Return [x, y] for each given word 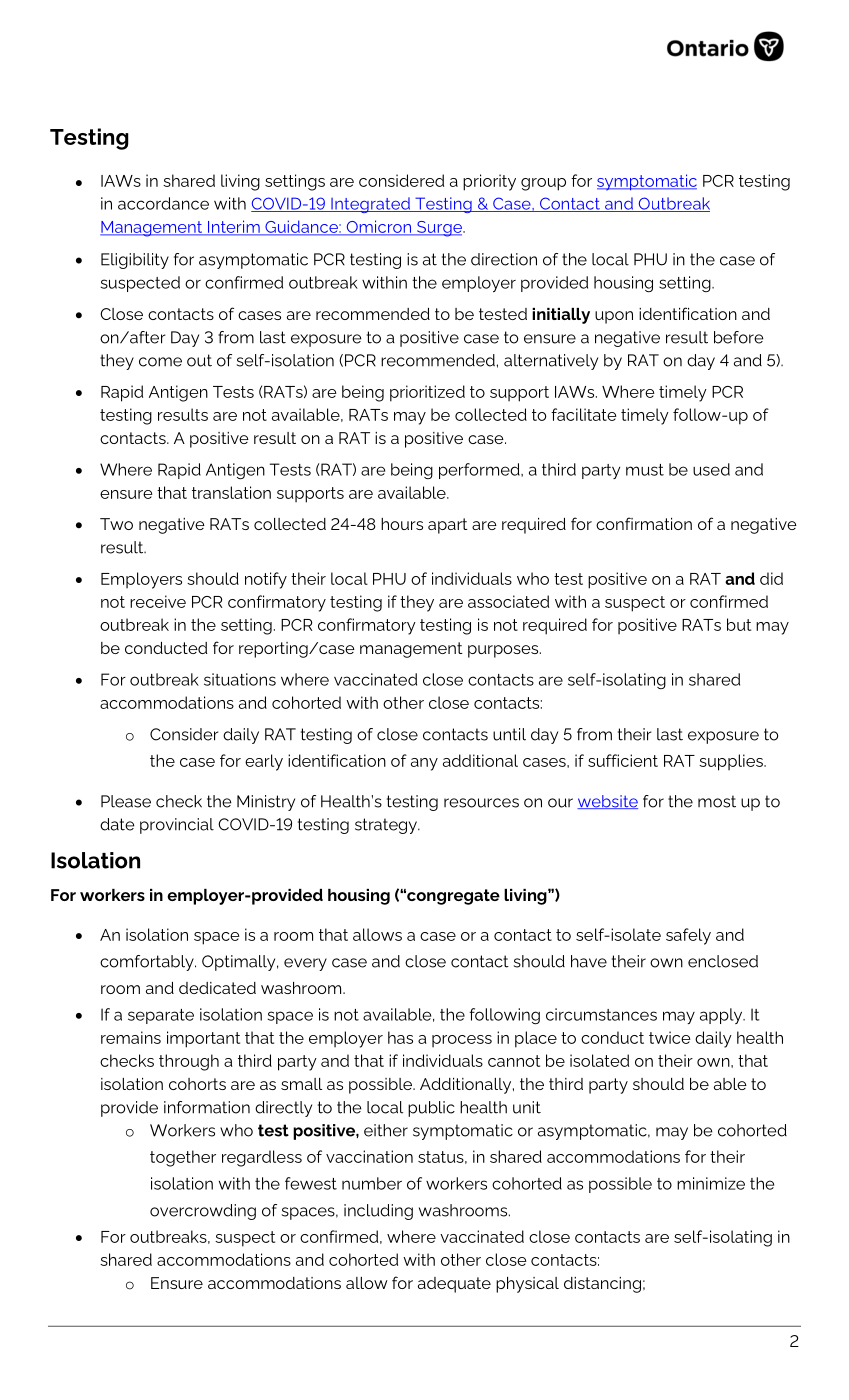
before [739, 337]
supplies [732, 762]
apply [722, 1016]
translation [231, 492]
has [400, 1037]
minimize [711, 1183]
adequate [454, 1285]
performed [480, 471]
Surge [439, 229]
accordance [163, 203]
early [264, 762]
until [509, 734]
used [711, 469]
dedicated [217, 988]
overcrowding [203, 1212]
